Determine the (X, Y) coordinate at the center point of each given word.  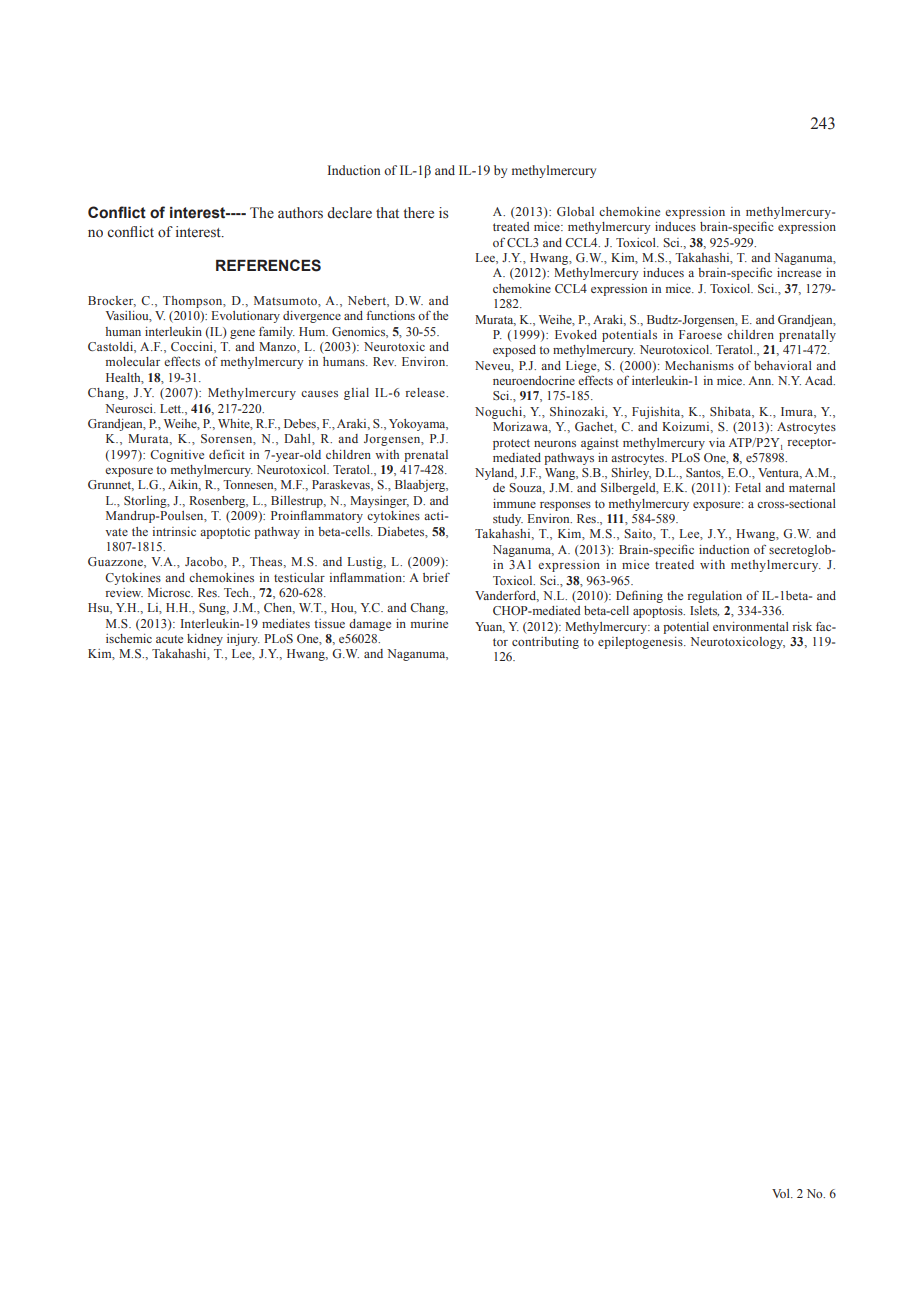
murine (429, 623)
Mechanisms (699, 365)
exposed (514, 351)
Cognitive (177, 456)
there (418, 213)
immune (514, 503)
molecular (133, 361)
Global (575, 211)
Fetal (748, 487)
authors (300, 213)
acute (169, 639)
